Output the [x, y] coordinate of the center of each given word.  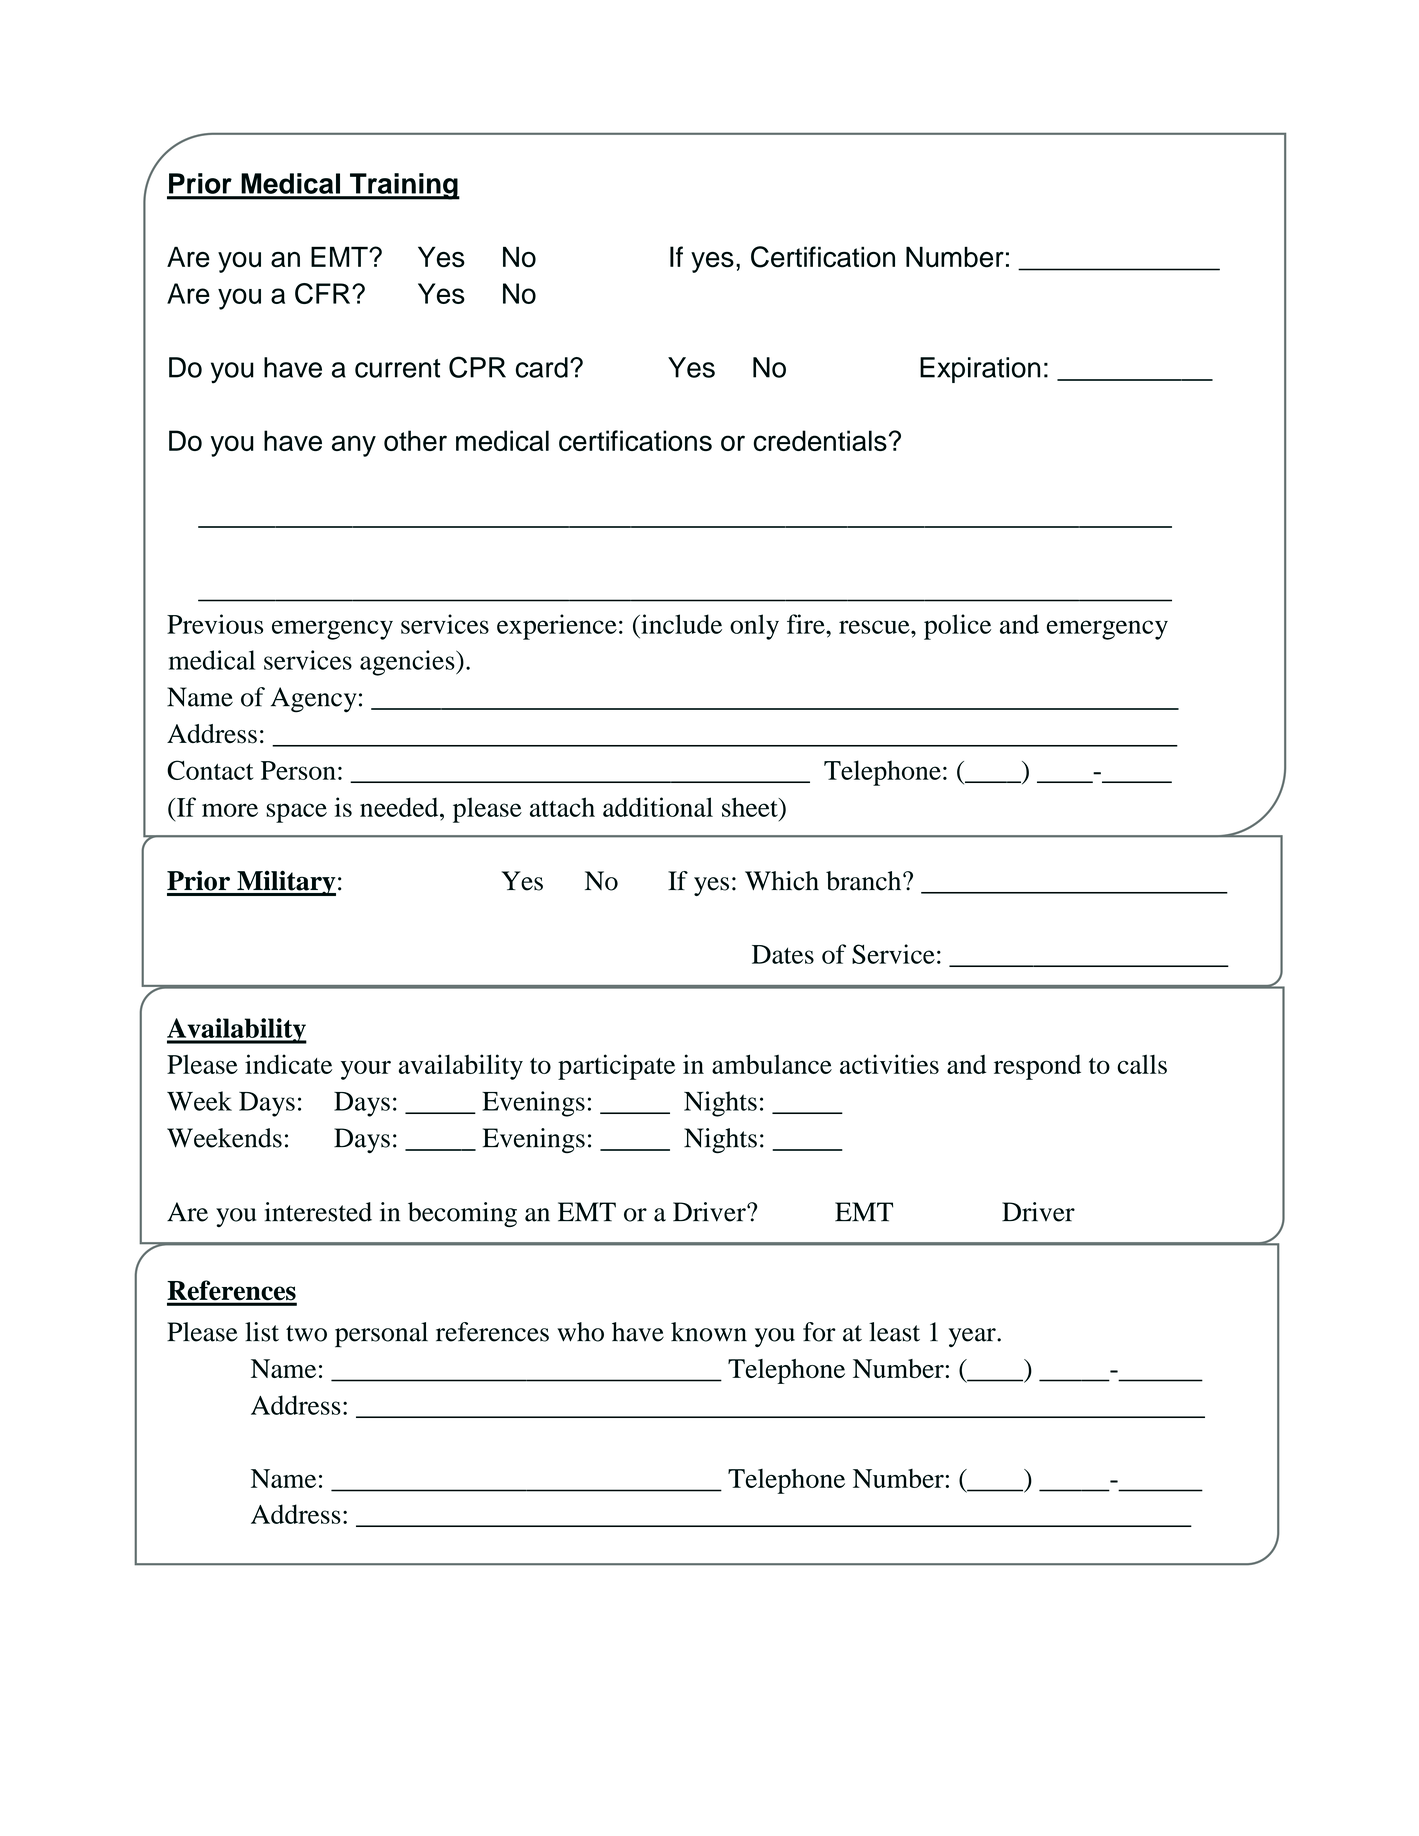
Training [404, 186]
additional [658, 807]
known [709, 1332]
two [306, 1333]
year [973, 1337]
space [296, 813]
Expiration [980, 370]
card [542, 367]
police [957, 627]
